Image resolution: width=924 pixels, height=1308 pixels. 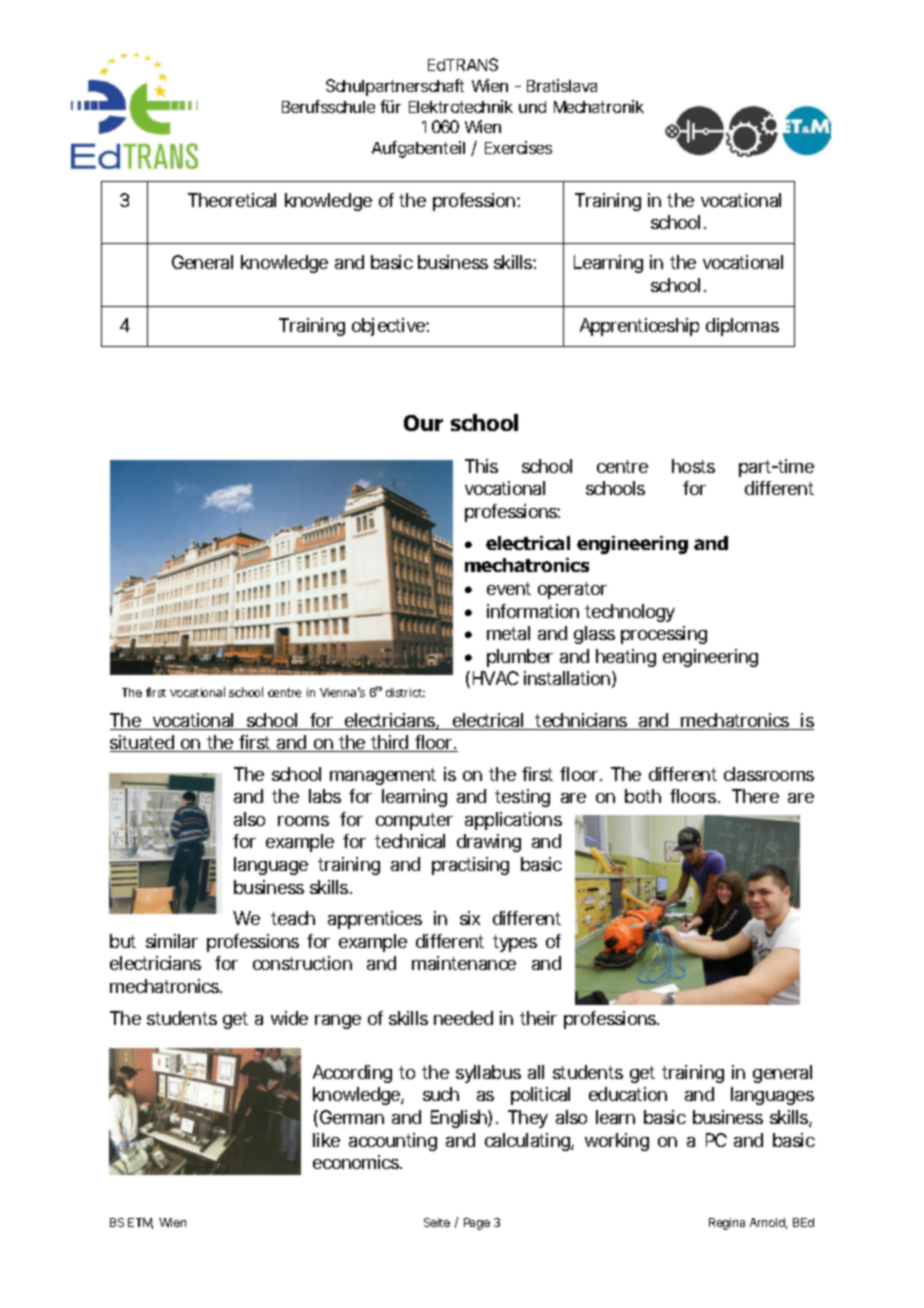 What do you see at coordinates (518, 147) in the screenshot?
I see `Exercises` at bounding box center [518, 147].
